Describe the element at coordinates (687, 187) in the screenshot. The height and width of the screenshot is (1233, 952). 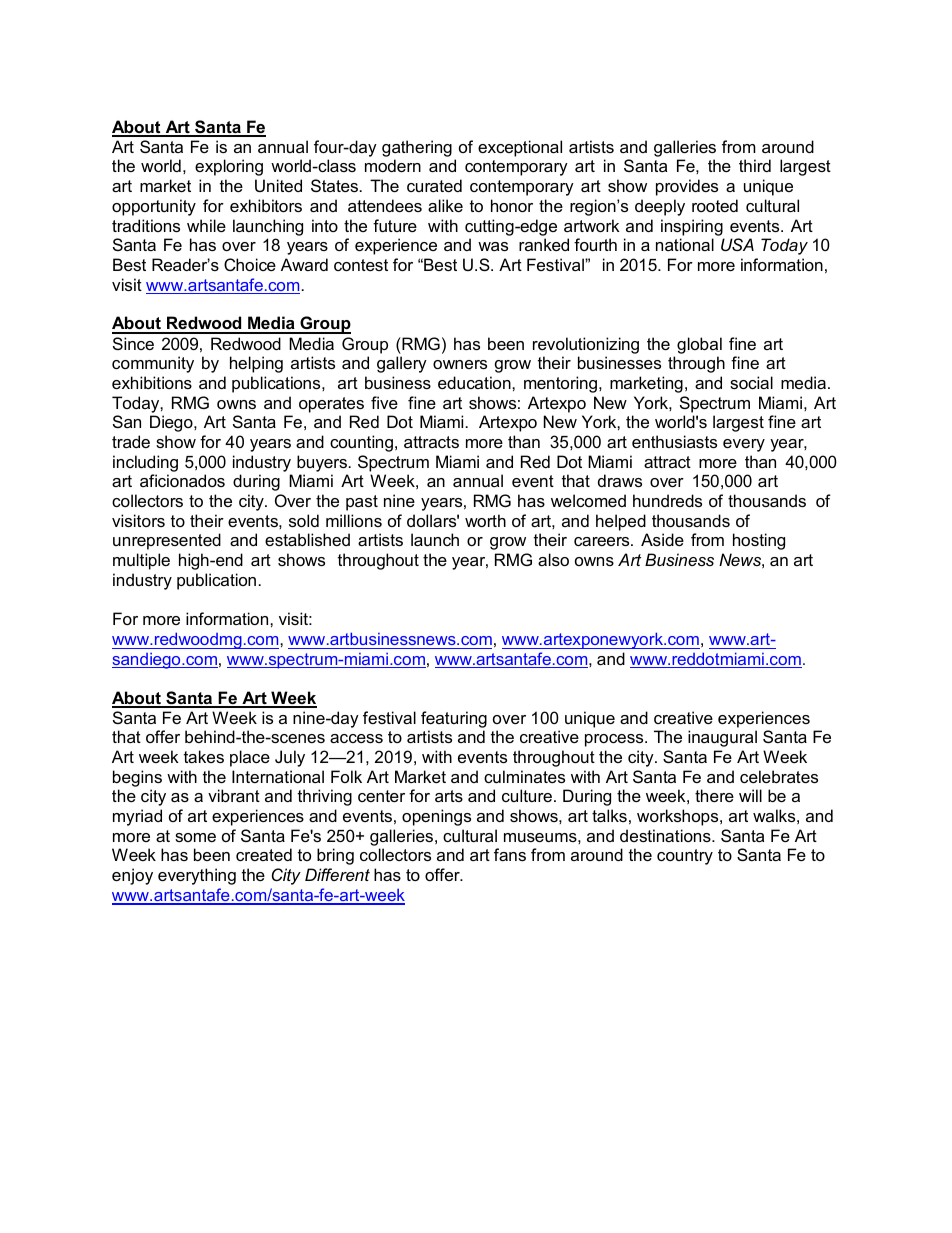
I see `provides` at that location.
